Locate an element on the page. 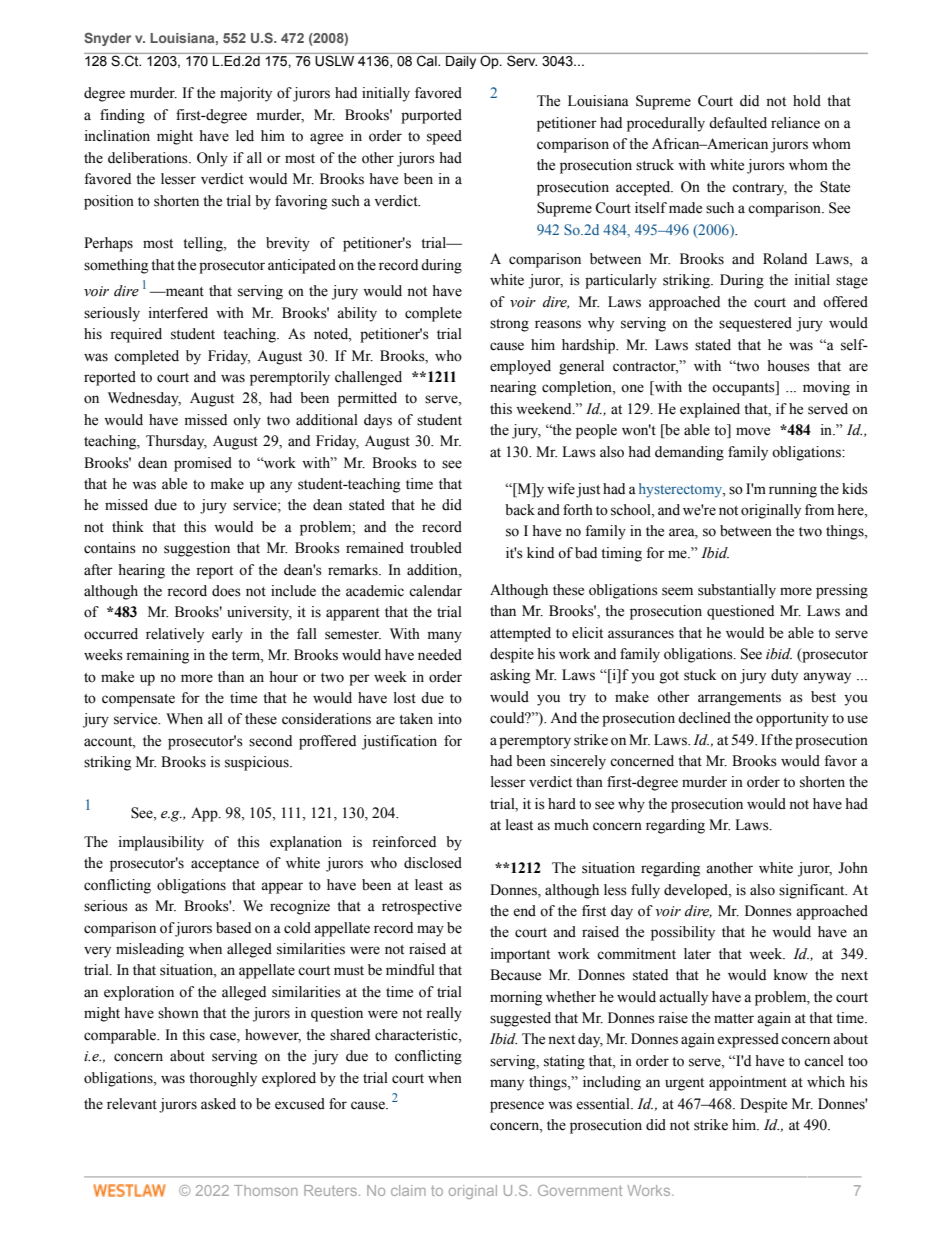 The image size is (952, 1233). important is located at coordinates (520, 955).
